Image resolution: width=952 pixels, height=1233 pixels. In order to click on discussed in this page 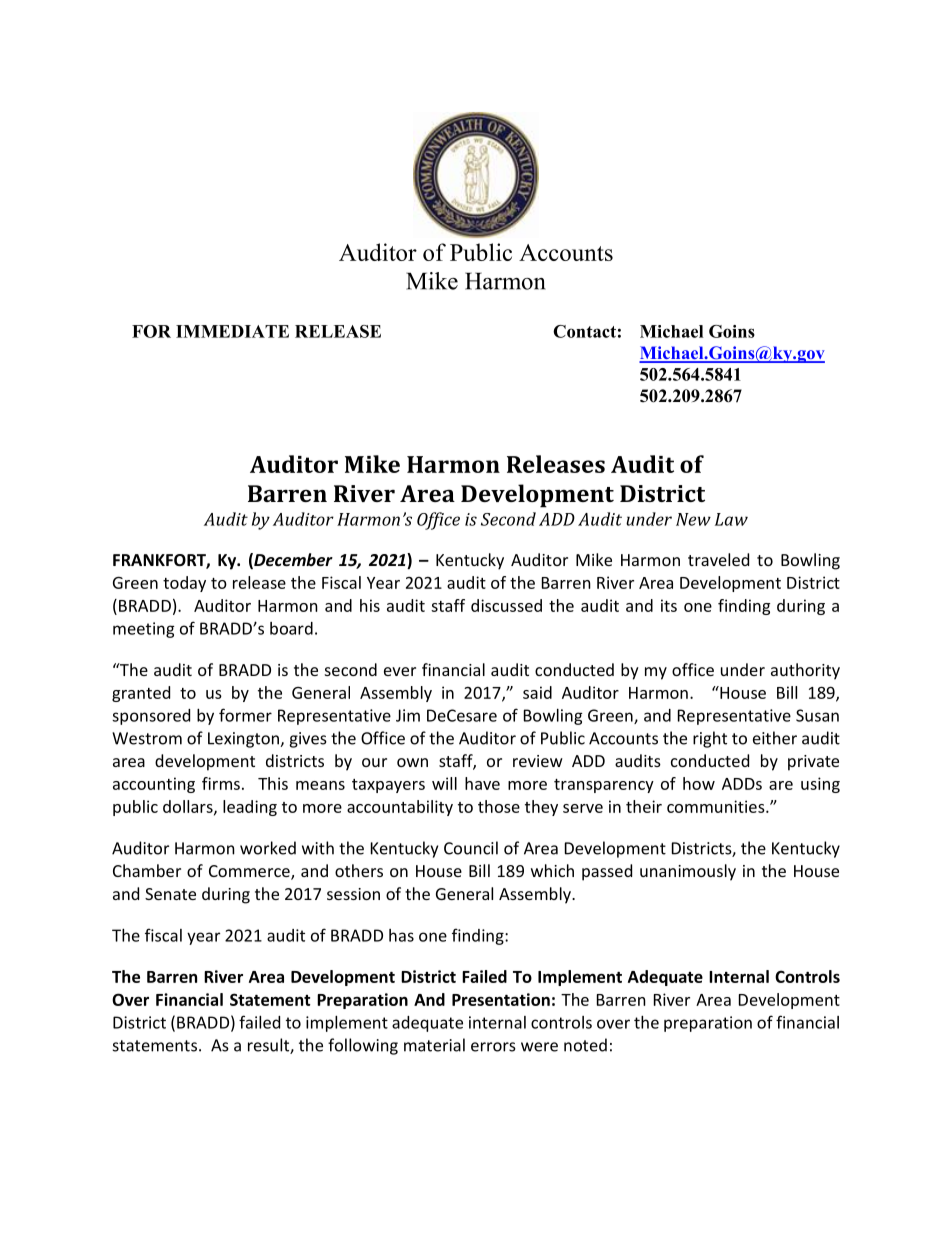, I will do `click(506, 605)`.
